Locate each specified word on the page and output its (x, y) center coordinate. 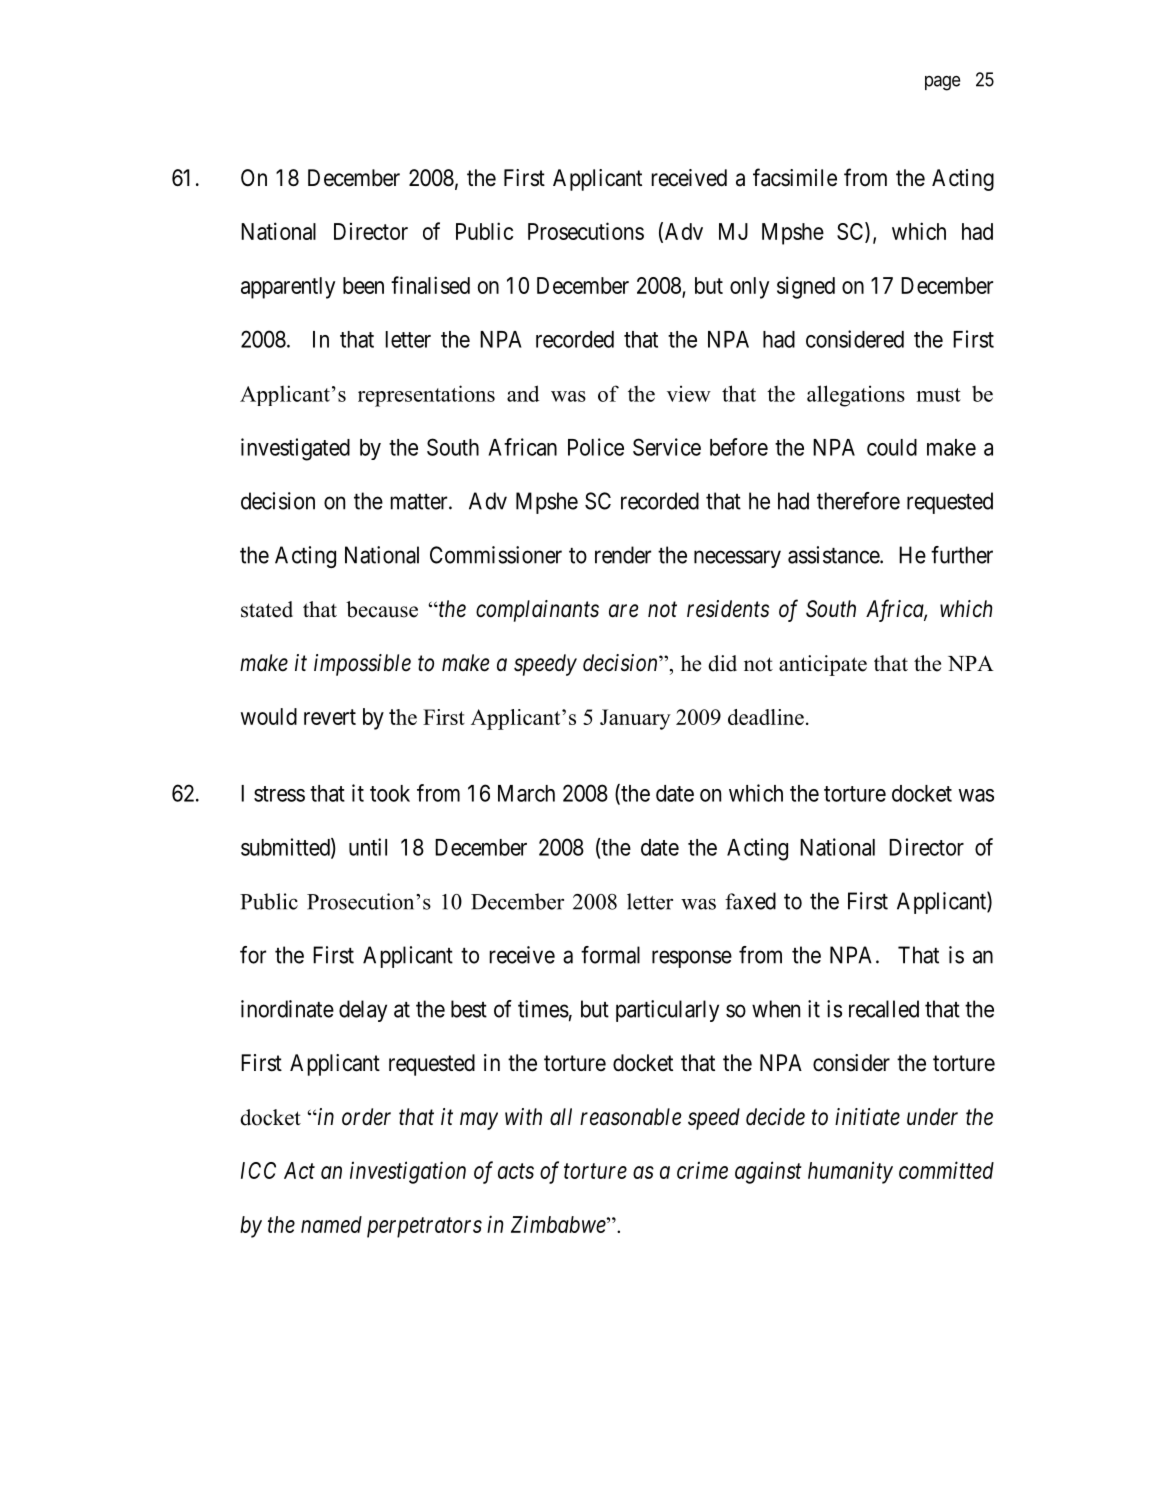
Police (596, 447)
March (526, 793)
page (942, 83)
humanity (850, 1172)
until (368, 847)
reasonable (631, 1117)
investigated (295, 449)
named (331, 1224)
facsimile (795, 177)
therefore (858, 501)
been (363, 285)
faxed (750, 901)
